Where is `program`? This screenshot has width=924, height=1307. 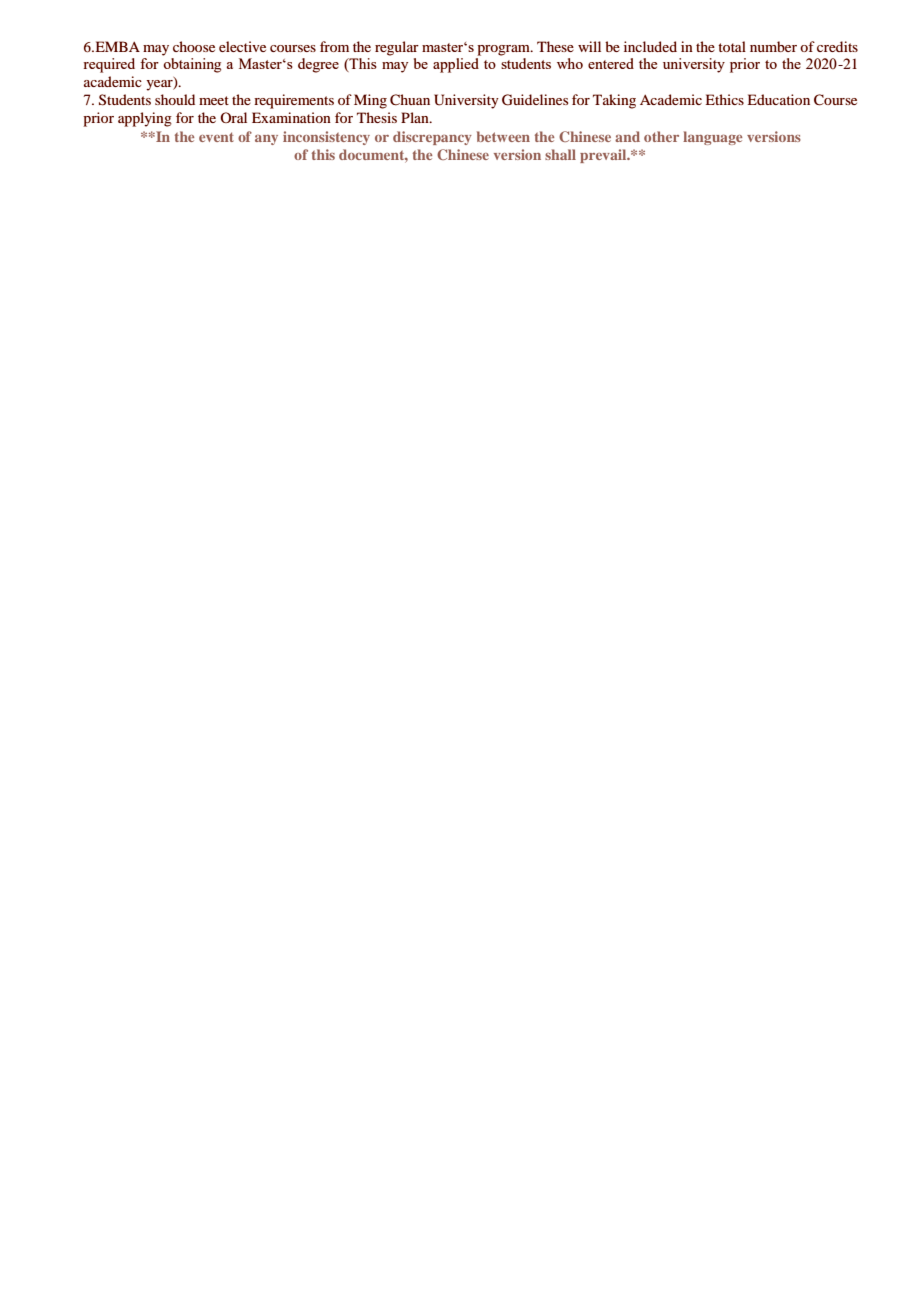 program is located at coordinates (504, 50).
